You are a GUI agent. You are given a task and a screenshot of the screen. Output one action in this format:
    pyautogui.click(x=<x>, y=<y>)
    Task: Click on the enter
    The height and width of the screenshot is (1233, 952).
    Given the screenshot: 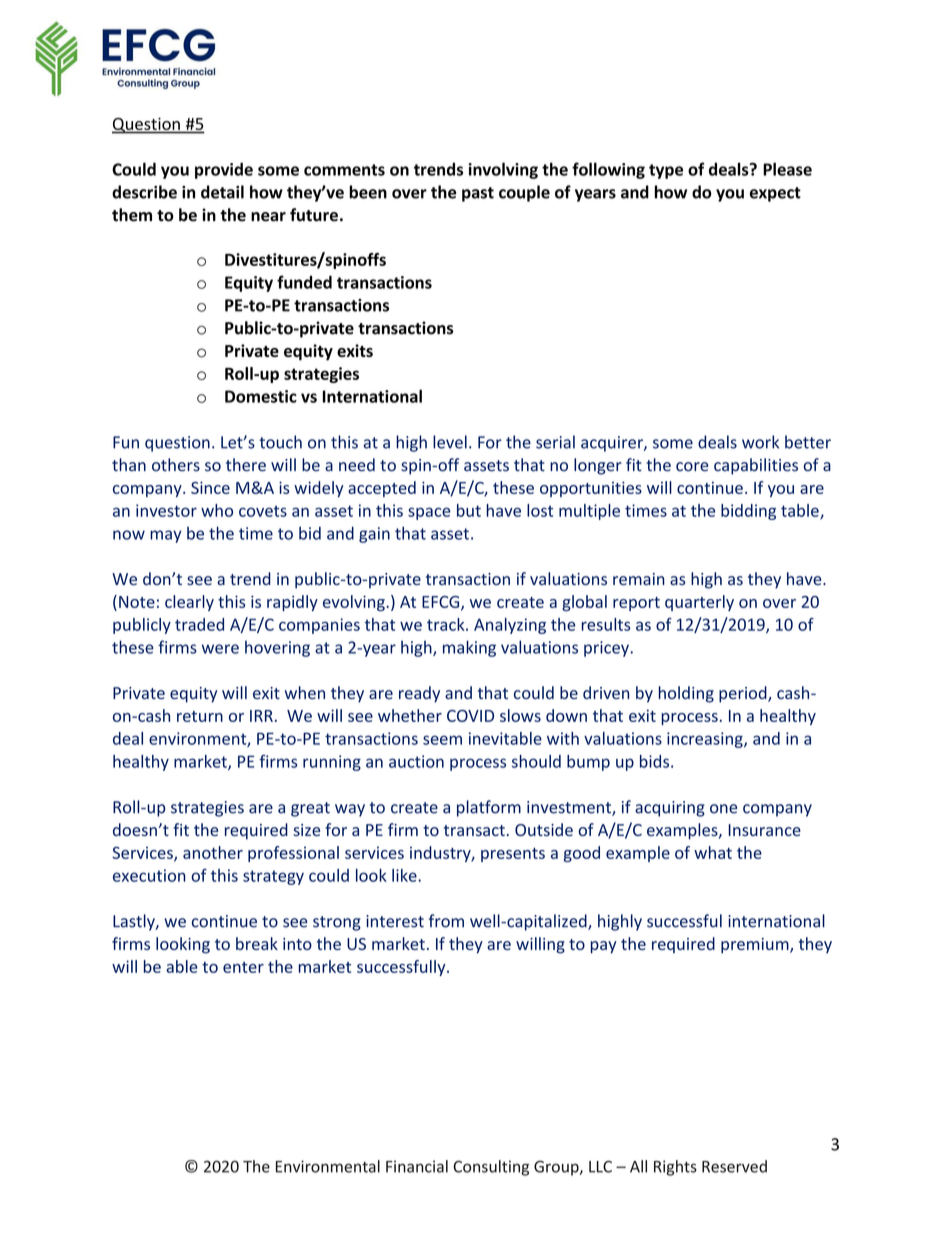 What is the action you would take?
    pyautogui.click(x=243, y=967)
